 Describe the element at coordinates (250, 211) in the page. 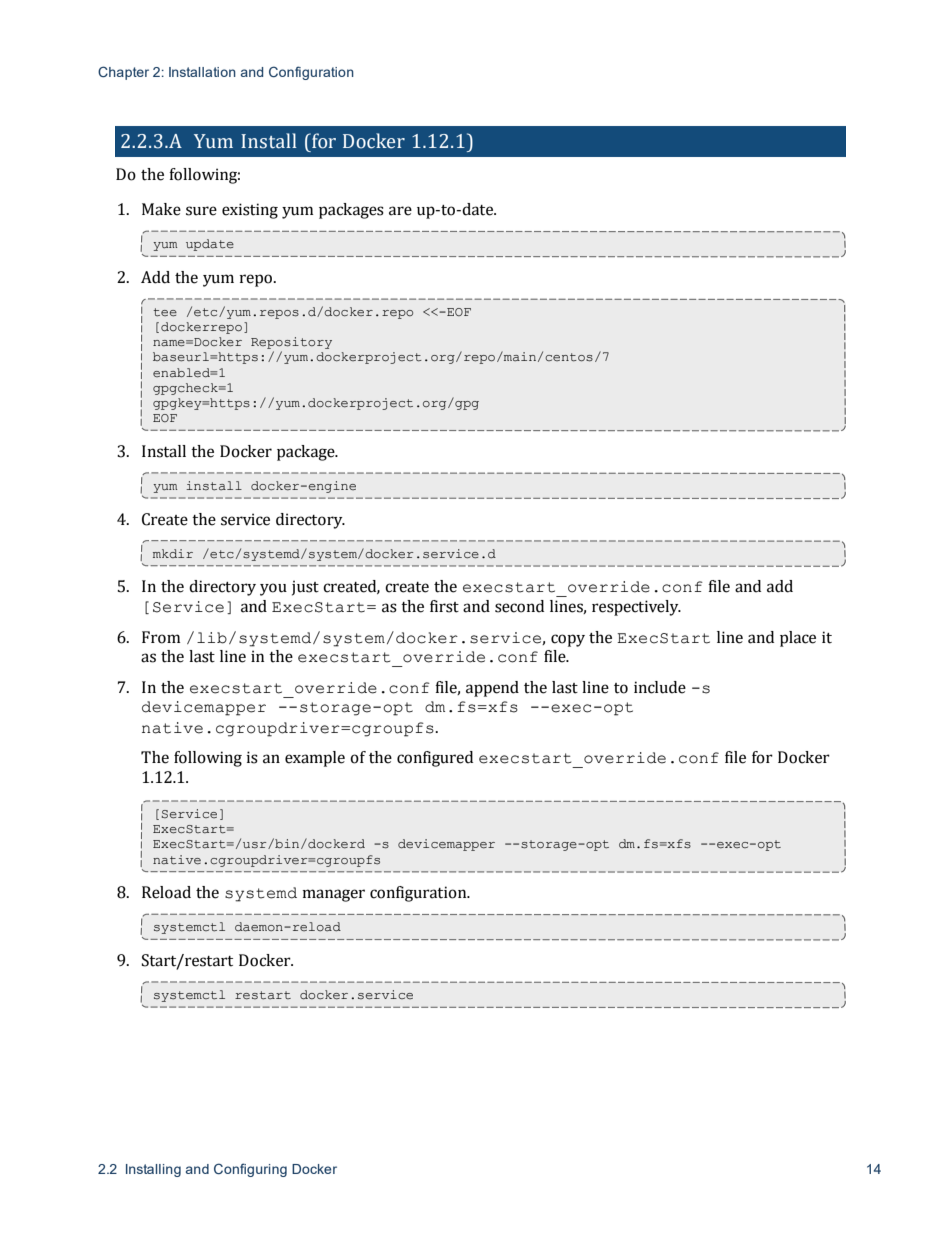

I see `existing` at that location.
